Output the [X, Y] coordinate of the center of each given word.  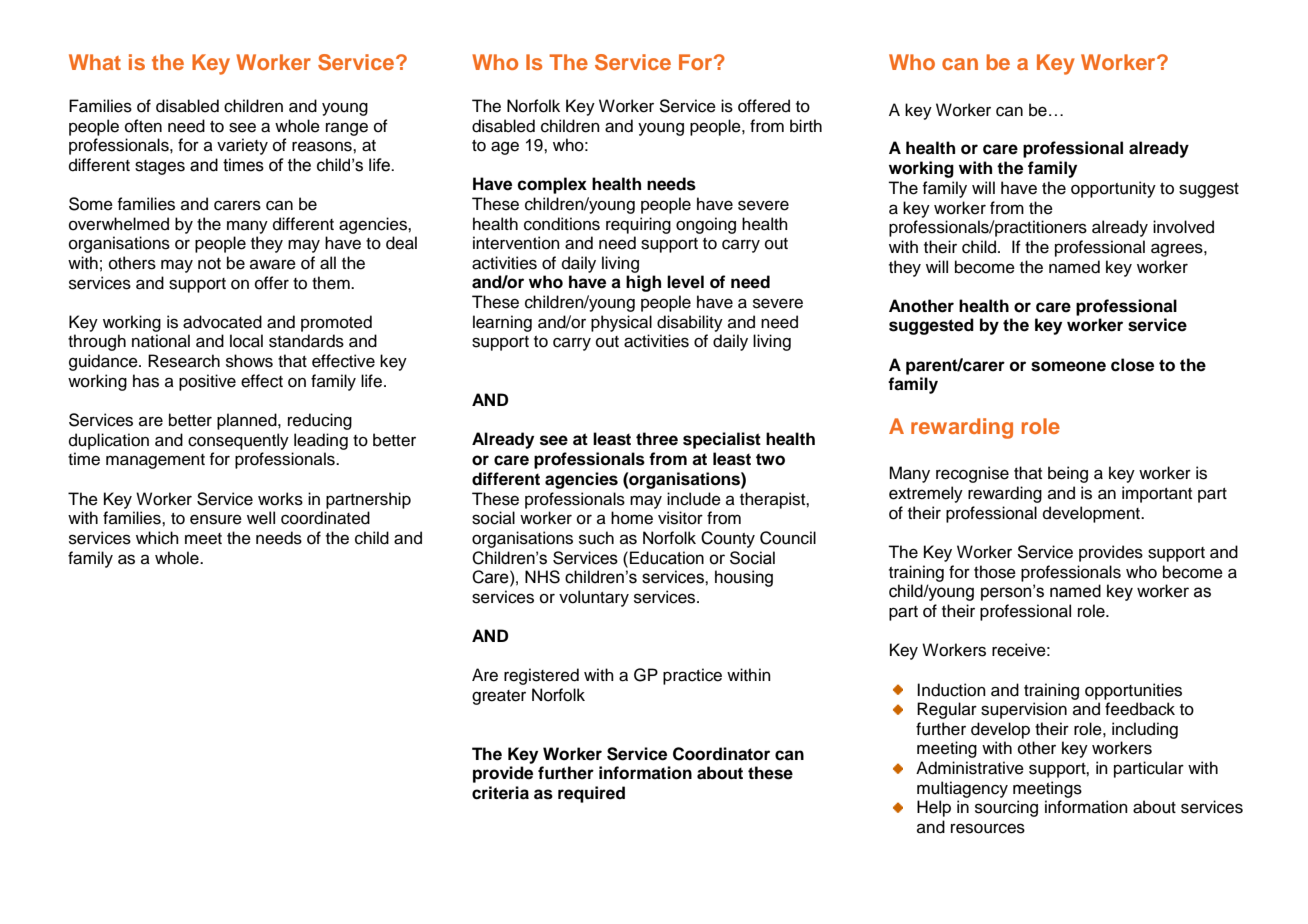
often [143, 126]
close [1132, 365]
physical [621, 323]
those [995, 572]
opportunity [1113, 189]
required [591, 794]
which [157, 538]
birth [806, 126]
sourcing [1006, 808]
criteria [500, 793]
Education [667, 558]
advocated [222, 322]
